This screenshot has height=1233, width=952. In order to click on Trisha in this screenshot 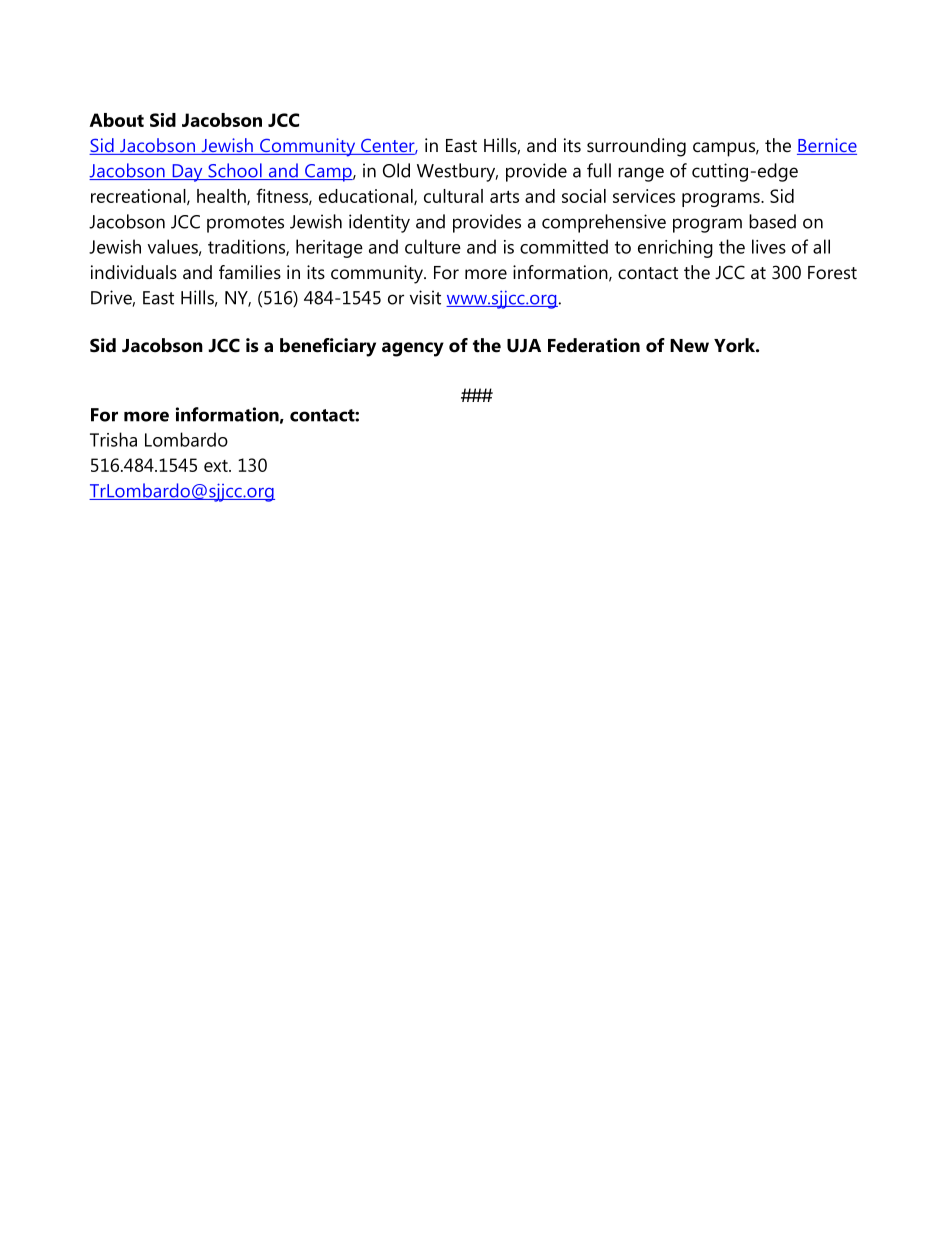, I will do `click(113, 439)`.
